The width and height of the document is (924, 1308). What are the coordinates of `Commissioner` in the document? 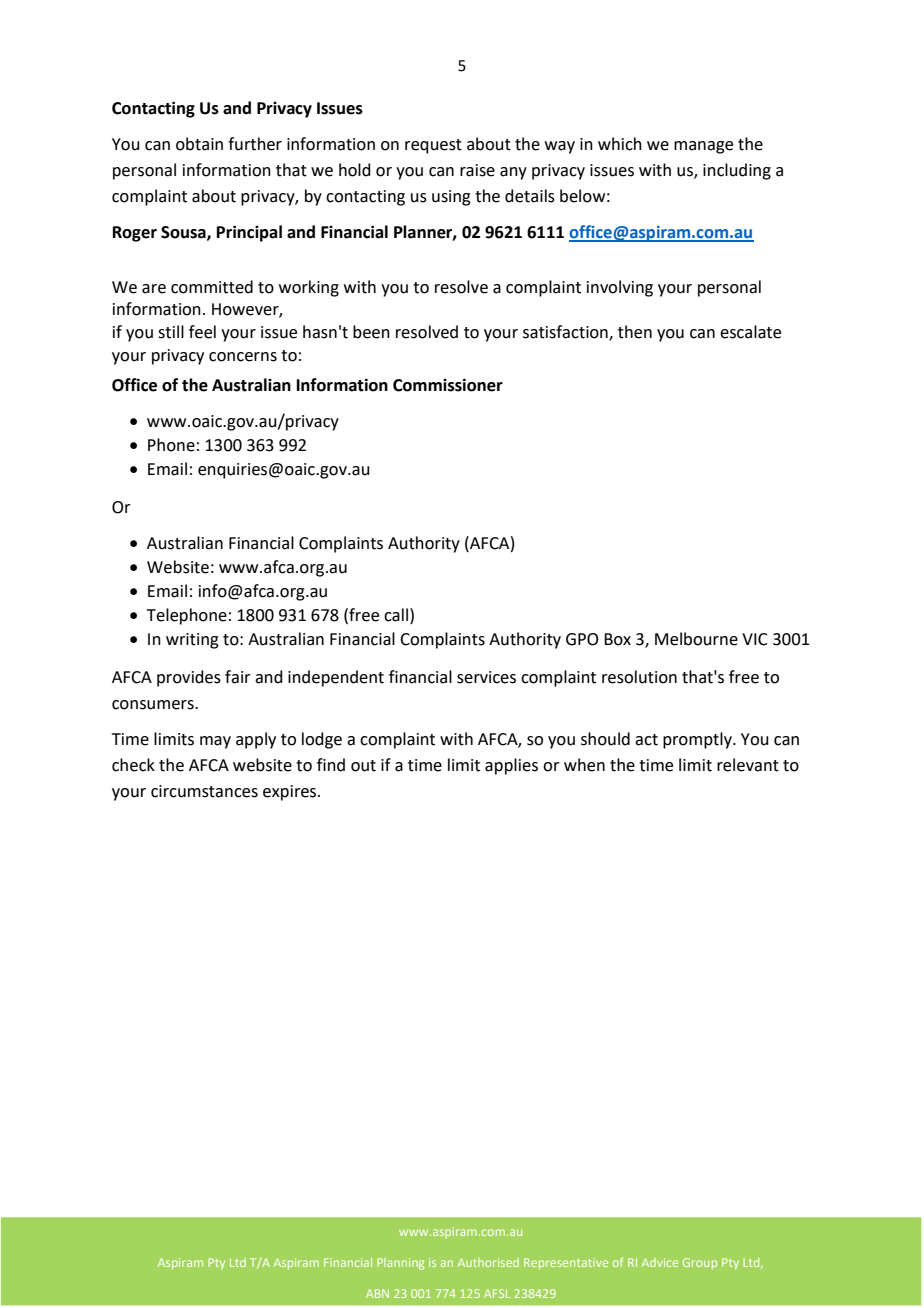 It's located at (448, 385).
